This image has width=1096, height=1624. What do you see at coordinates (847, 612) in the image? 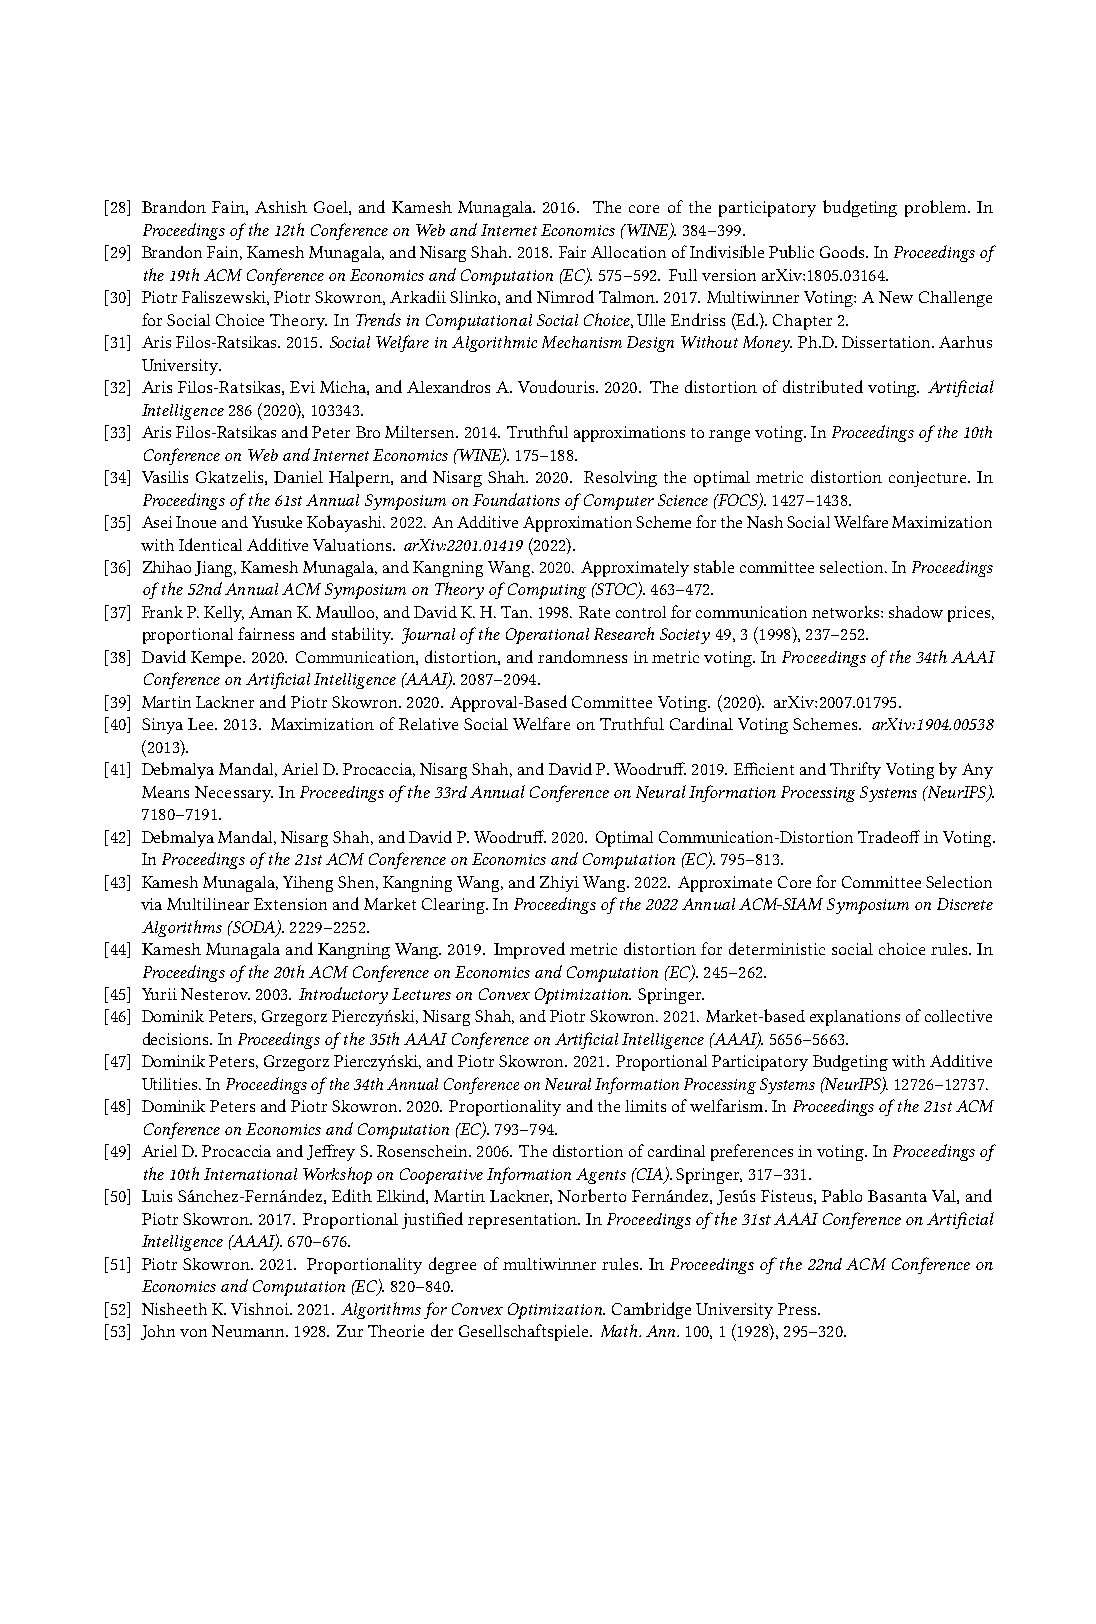
I see `networks` at bounding box center [847, 612].
